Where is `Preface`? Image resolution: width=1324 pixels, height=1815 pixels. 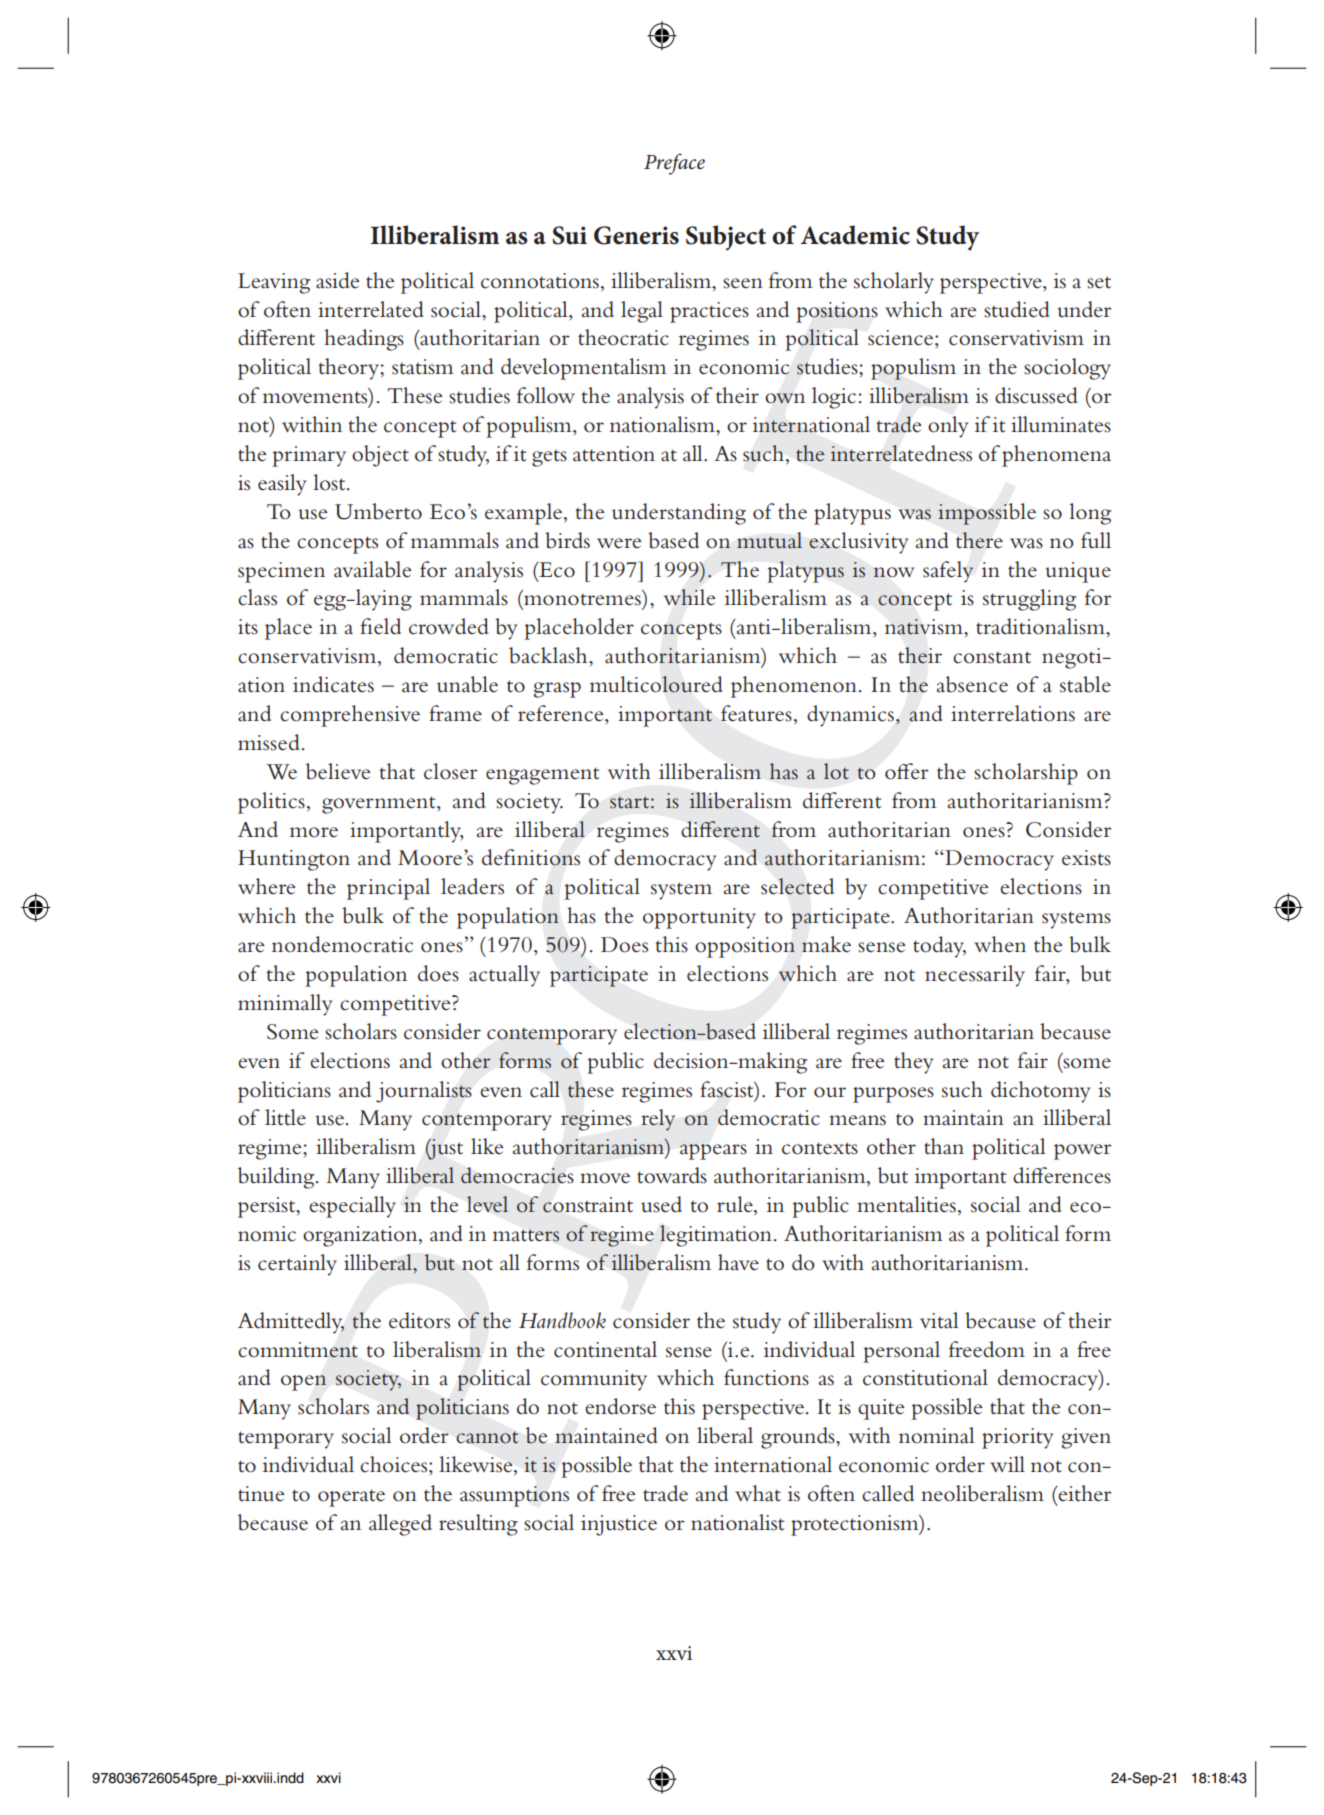
Preface is located at coordinates (674, 164).
